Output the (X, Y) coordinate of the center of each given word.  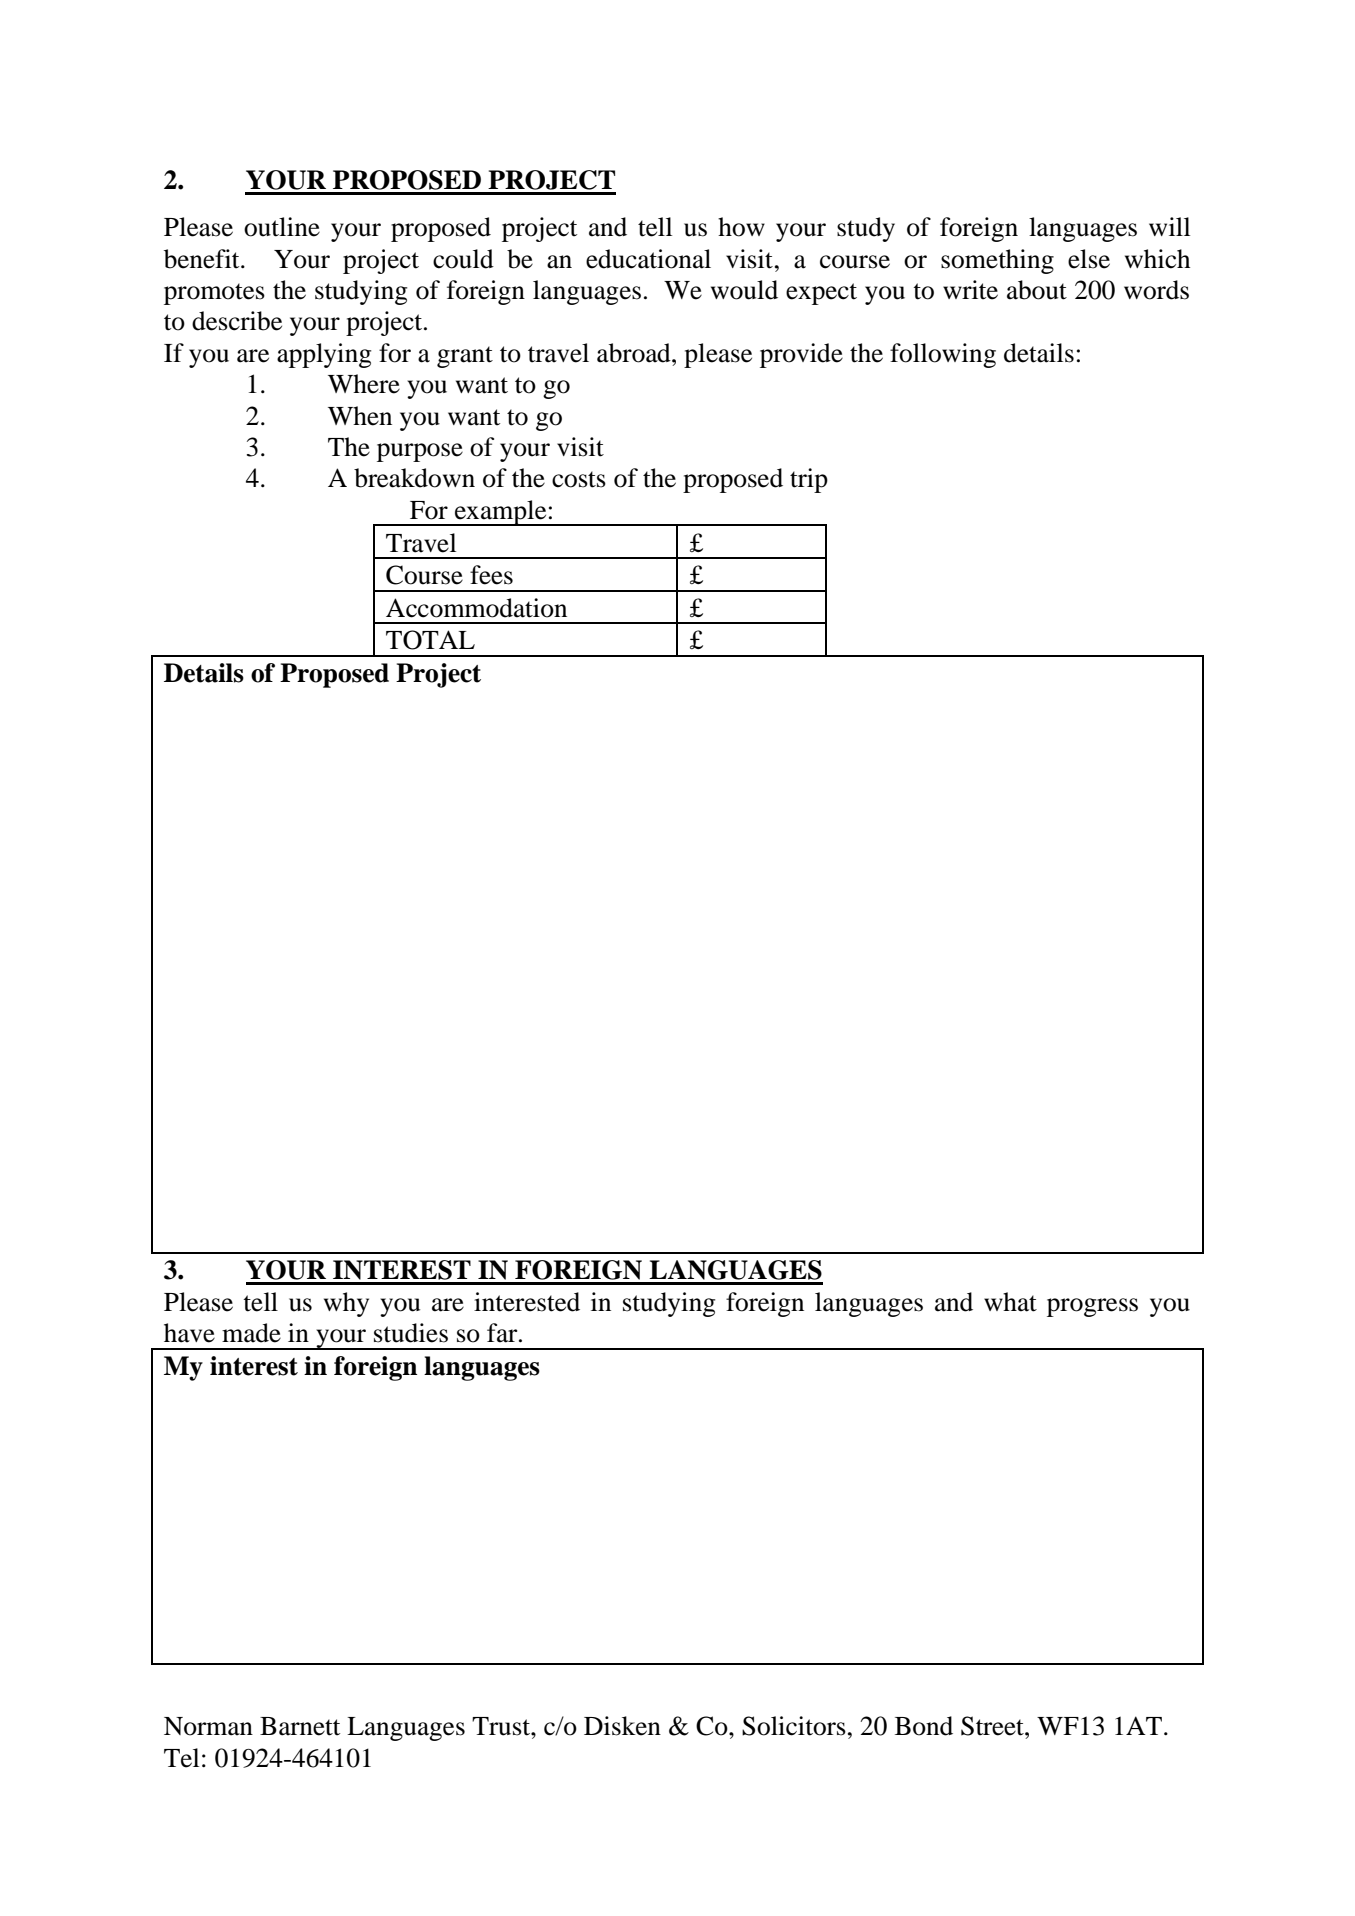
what (1010, 1302)
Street (993, 1726)
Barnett (300, 1726)
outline (282, 227)
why (346, 1304)
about (1037, 290)
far (503, 1333)
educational (648, 259)
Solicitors (794, 1726)
